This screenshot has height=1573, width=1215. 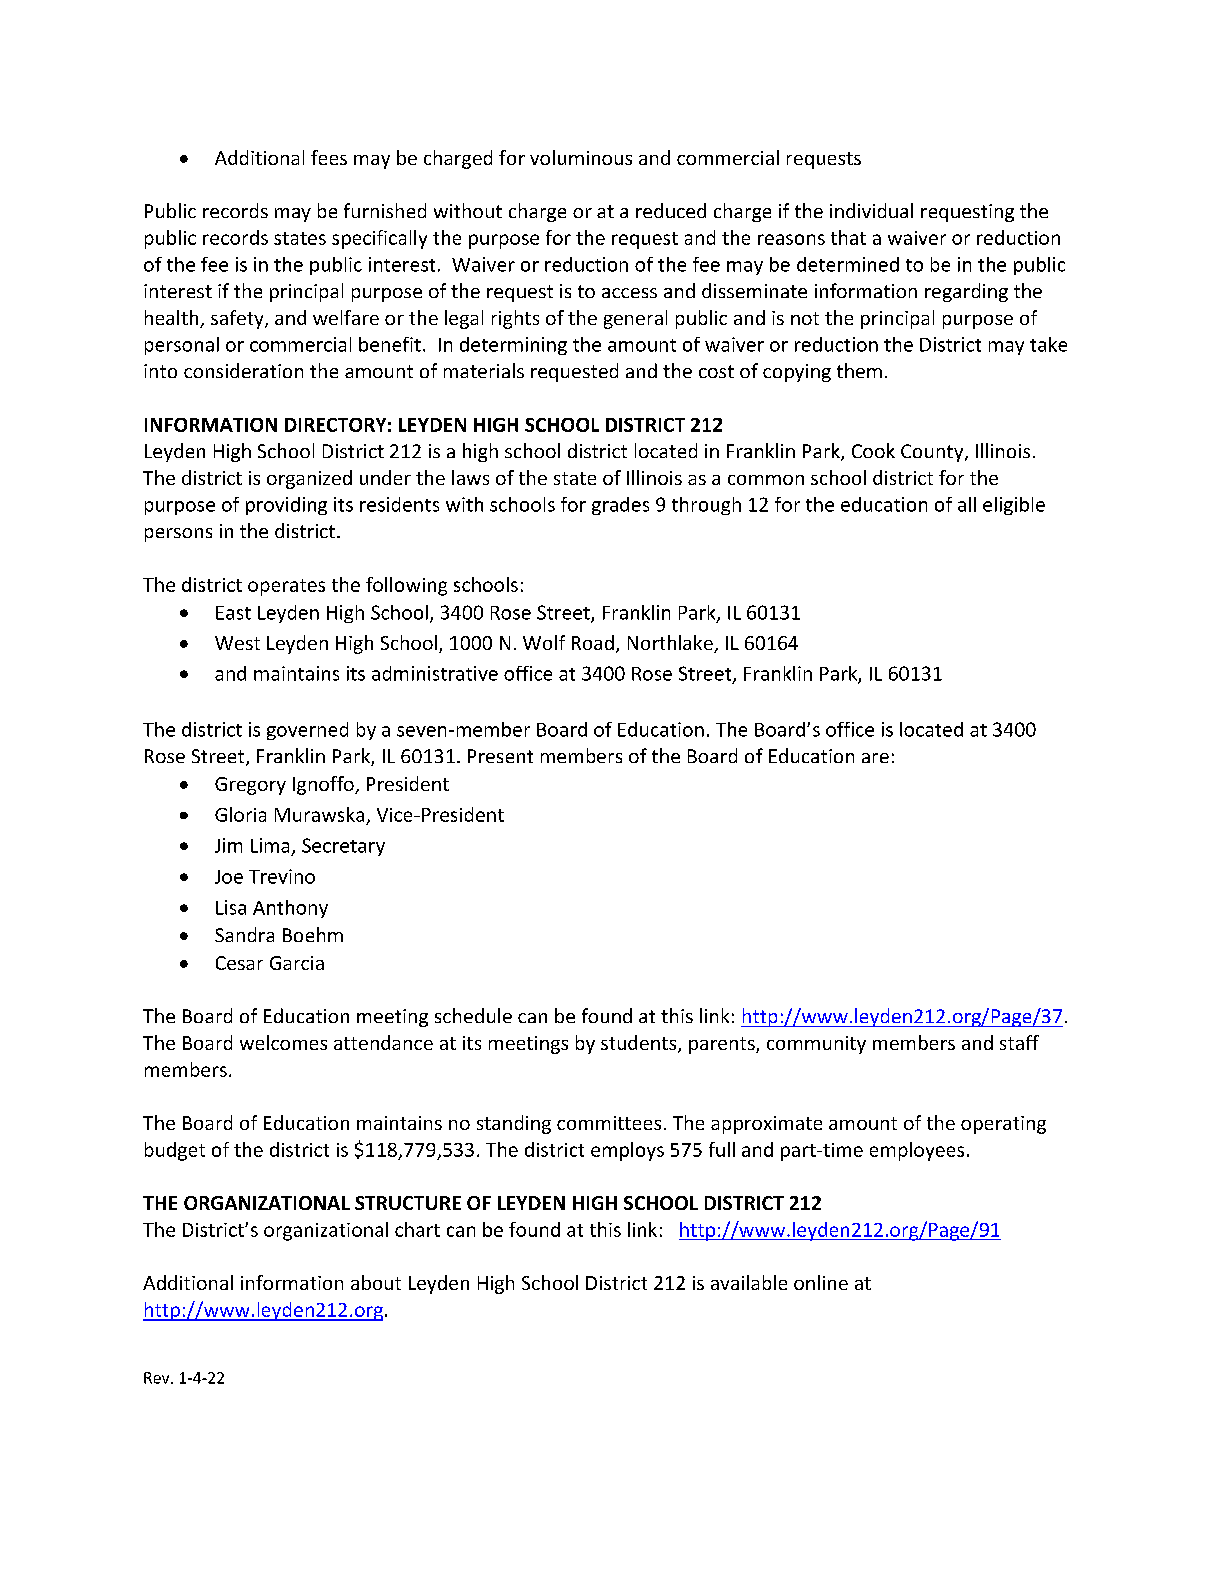 What do you see at coordinates (749, 1282) in the screenshot?
I see `available` at bounding box center [749, 1282].
